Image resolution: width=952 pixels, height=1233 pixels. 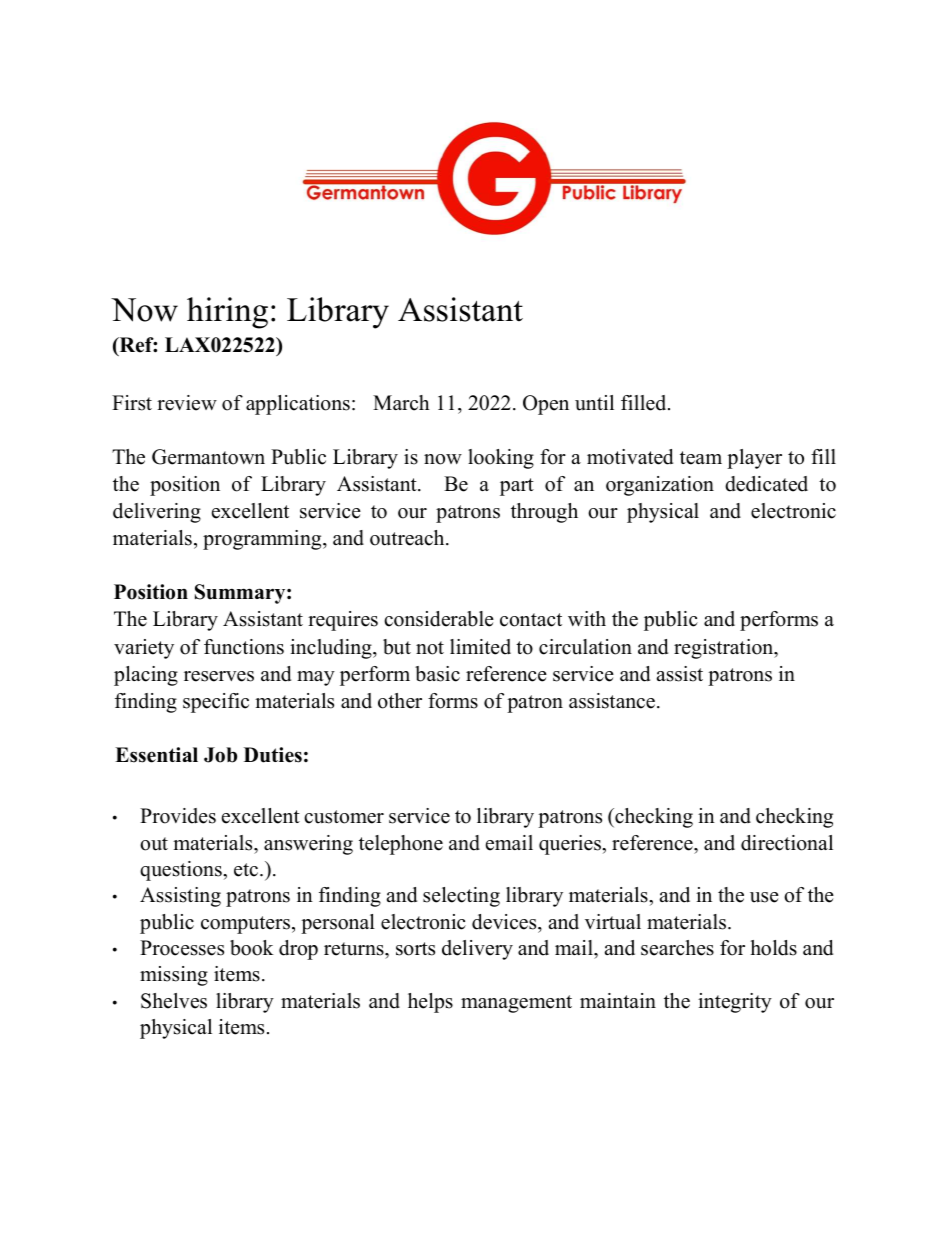 What do you see at coordinates (439, 619) in the page?
I see `considerable` at bounding box center [439, 619].
